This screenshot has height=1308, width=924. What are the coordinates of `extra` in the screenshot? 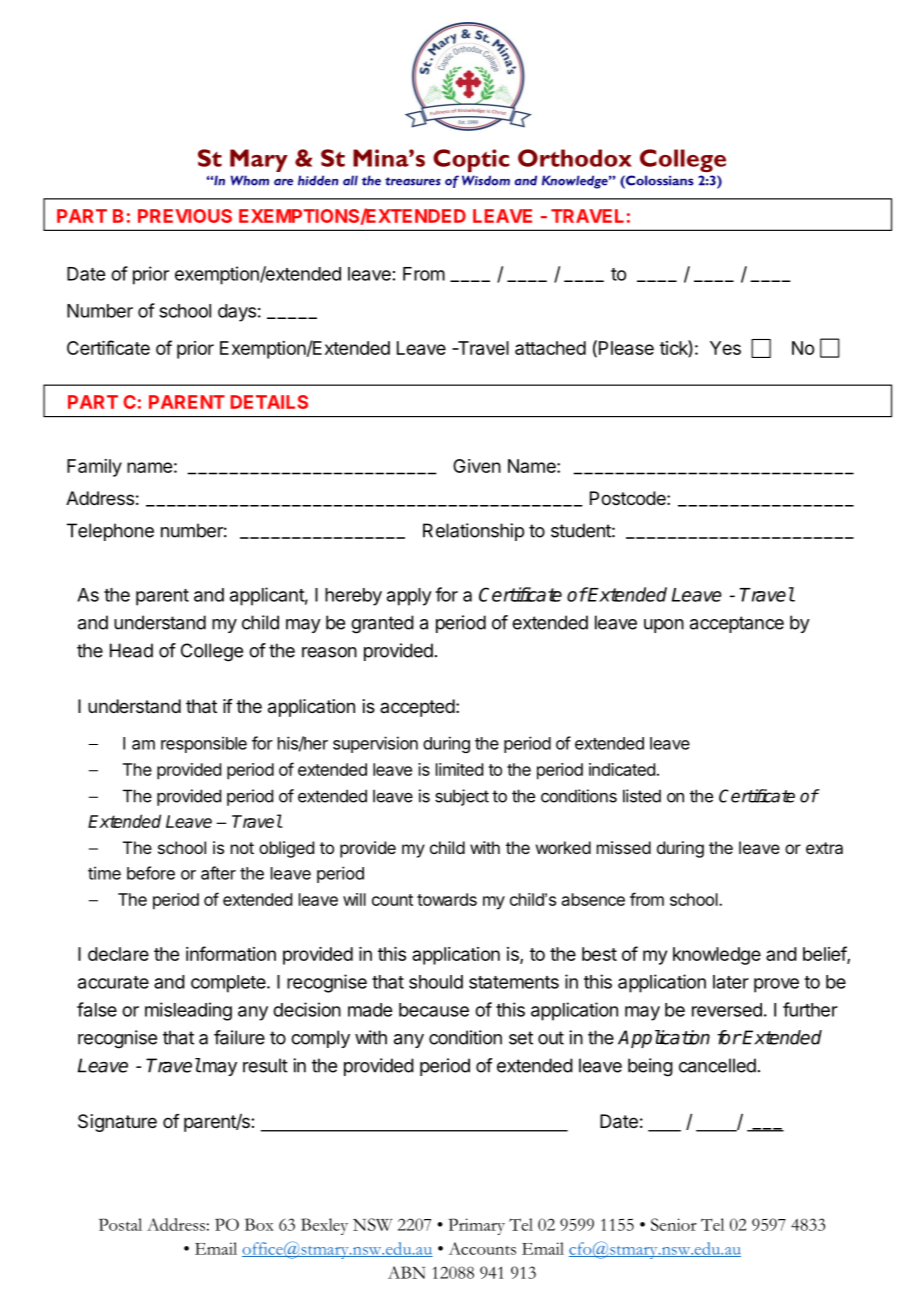 It's located at (824, 848).
